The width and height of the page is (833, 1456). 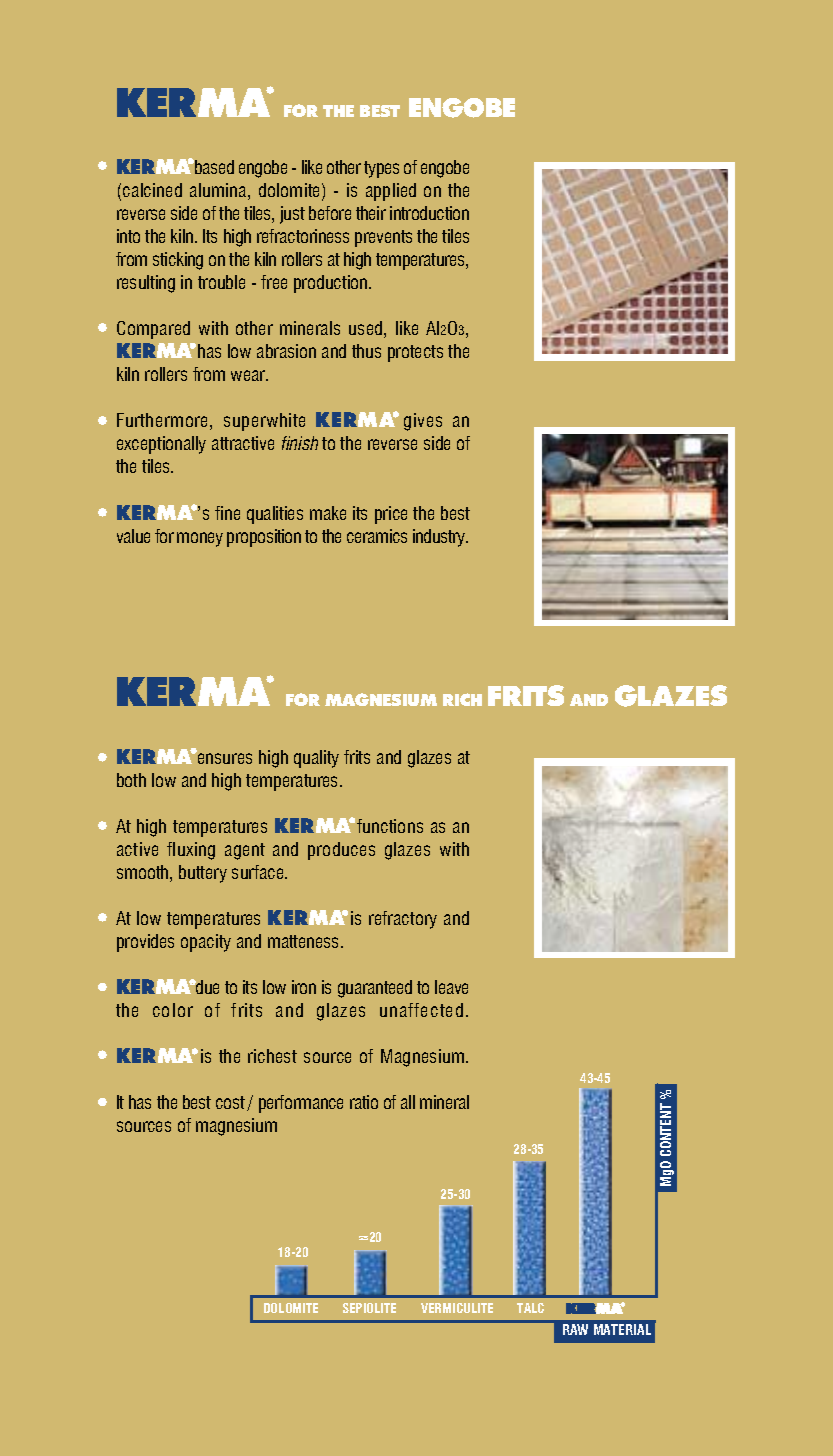 What do you see at coordinates (371, 213) in the page?
I see `their` at bounding box center [371, 213].
